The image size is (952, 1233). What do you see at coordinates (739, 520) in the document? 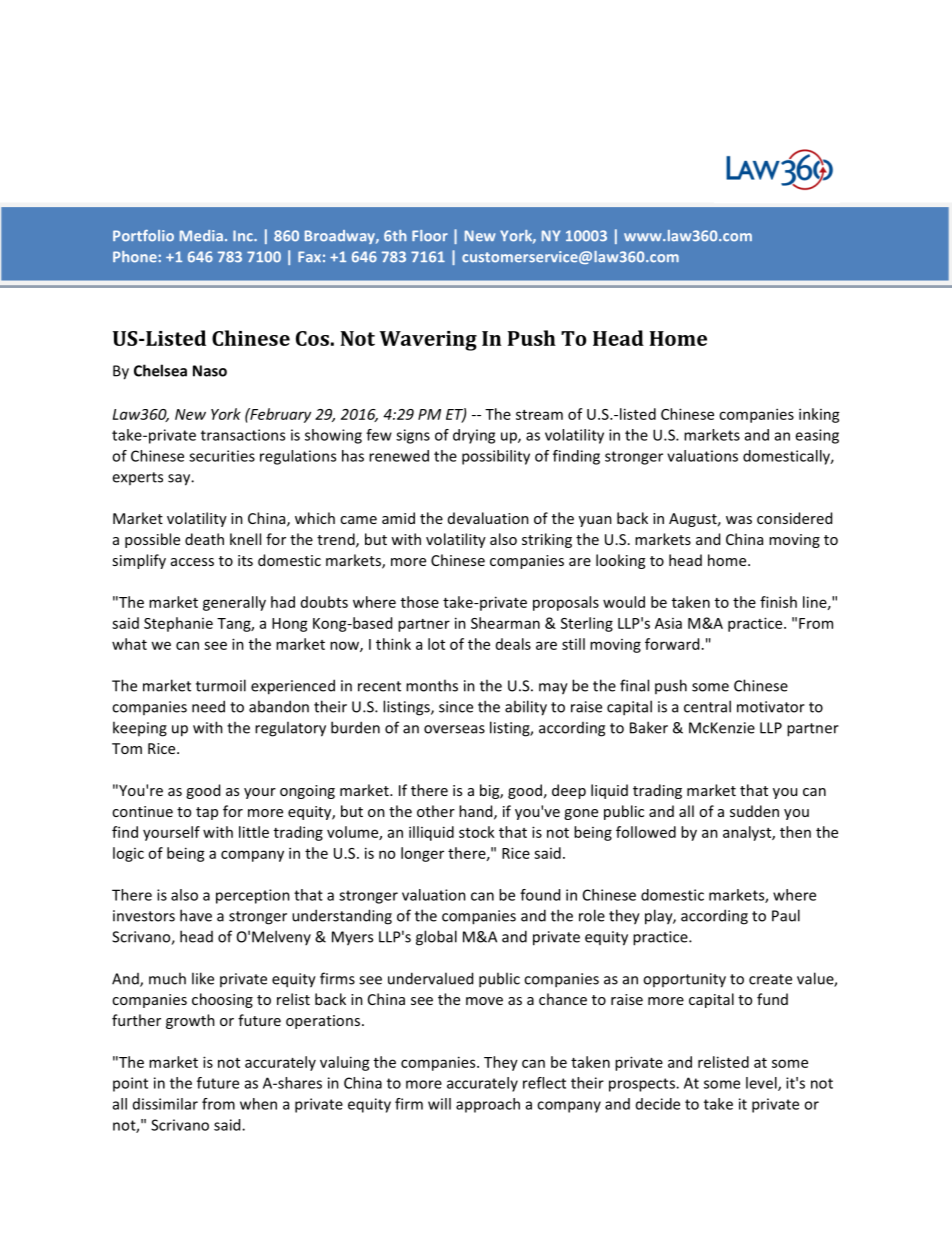
I see `was` at bounding box center [739, 520].
